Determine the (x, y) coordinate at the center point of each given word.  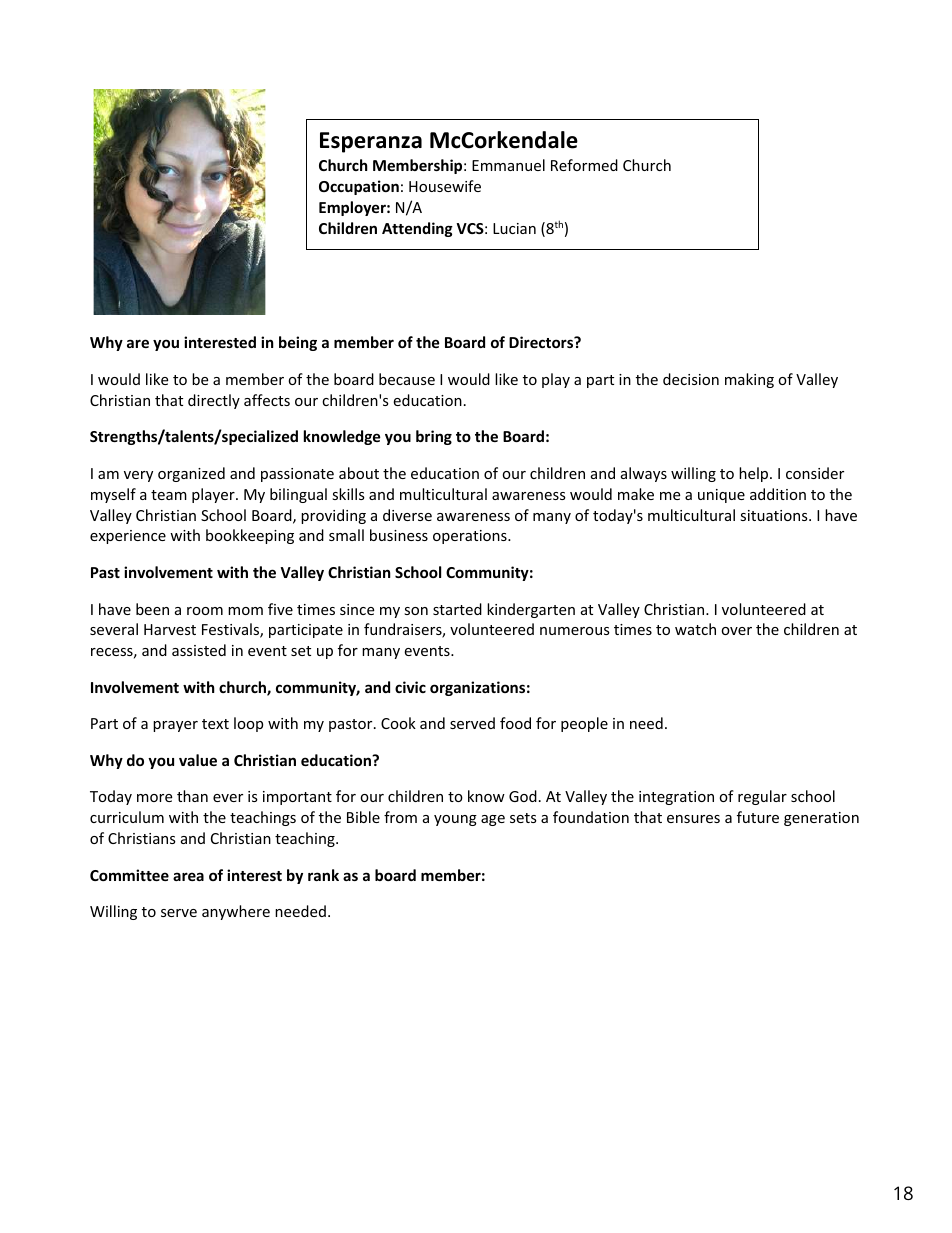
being (298, 343)
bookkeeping (250, 536)
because (407, 379)
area (188, 876)
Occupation (359, 187)
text (215, 724)
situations (775, 515)
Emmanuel (508, 165)
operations (471, 537)
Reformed (584, 165)
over (736, 631)
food (515, 723)
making (749, 380)
